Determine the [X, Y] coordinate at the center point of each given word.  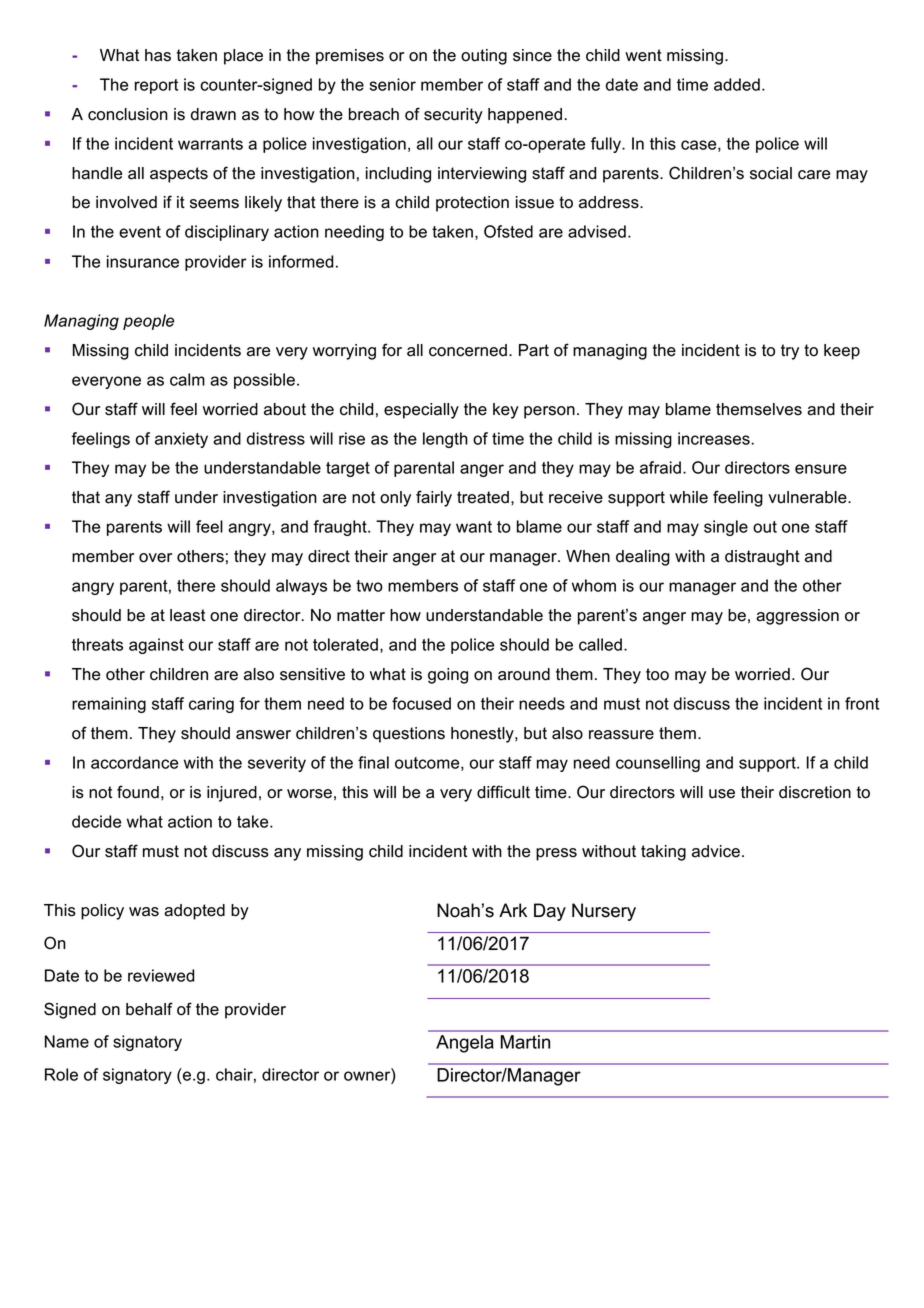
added [737, 84]
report [156, 86]
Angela [465, 1044]
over [155, 558]
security [453, 116]
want [474, 527]
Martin [525, 1042]
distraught [762, 558]
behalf [149, 1009]
